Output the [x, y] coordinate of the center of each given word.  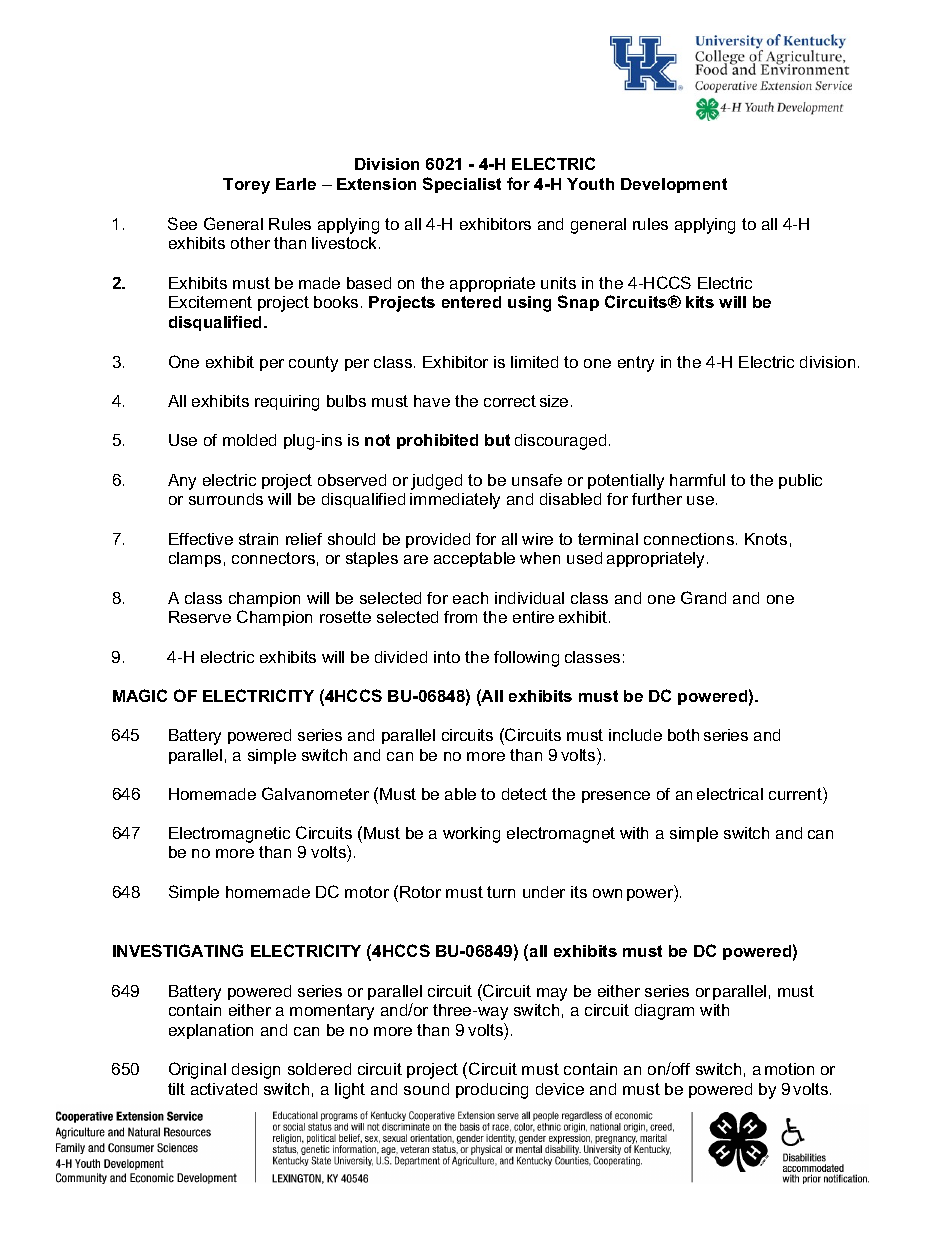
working [471, 835]
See [182, 223]
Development [674, 185]
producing [492, 1091]
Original [197, 1070]
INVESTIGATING [178, 950]
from [460, 617]
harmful [697, 480]
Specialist [462, 185]
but [497, 440]
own [607, 893]
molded [249, 440]
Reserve [200, 617]
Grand [703, 597]
